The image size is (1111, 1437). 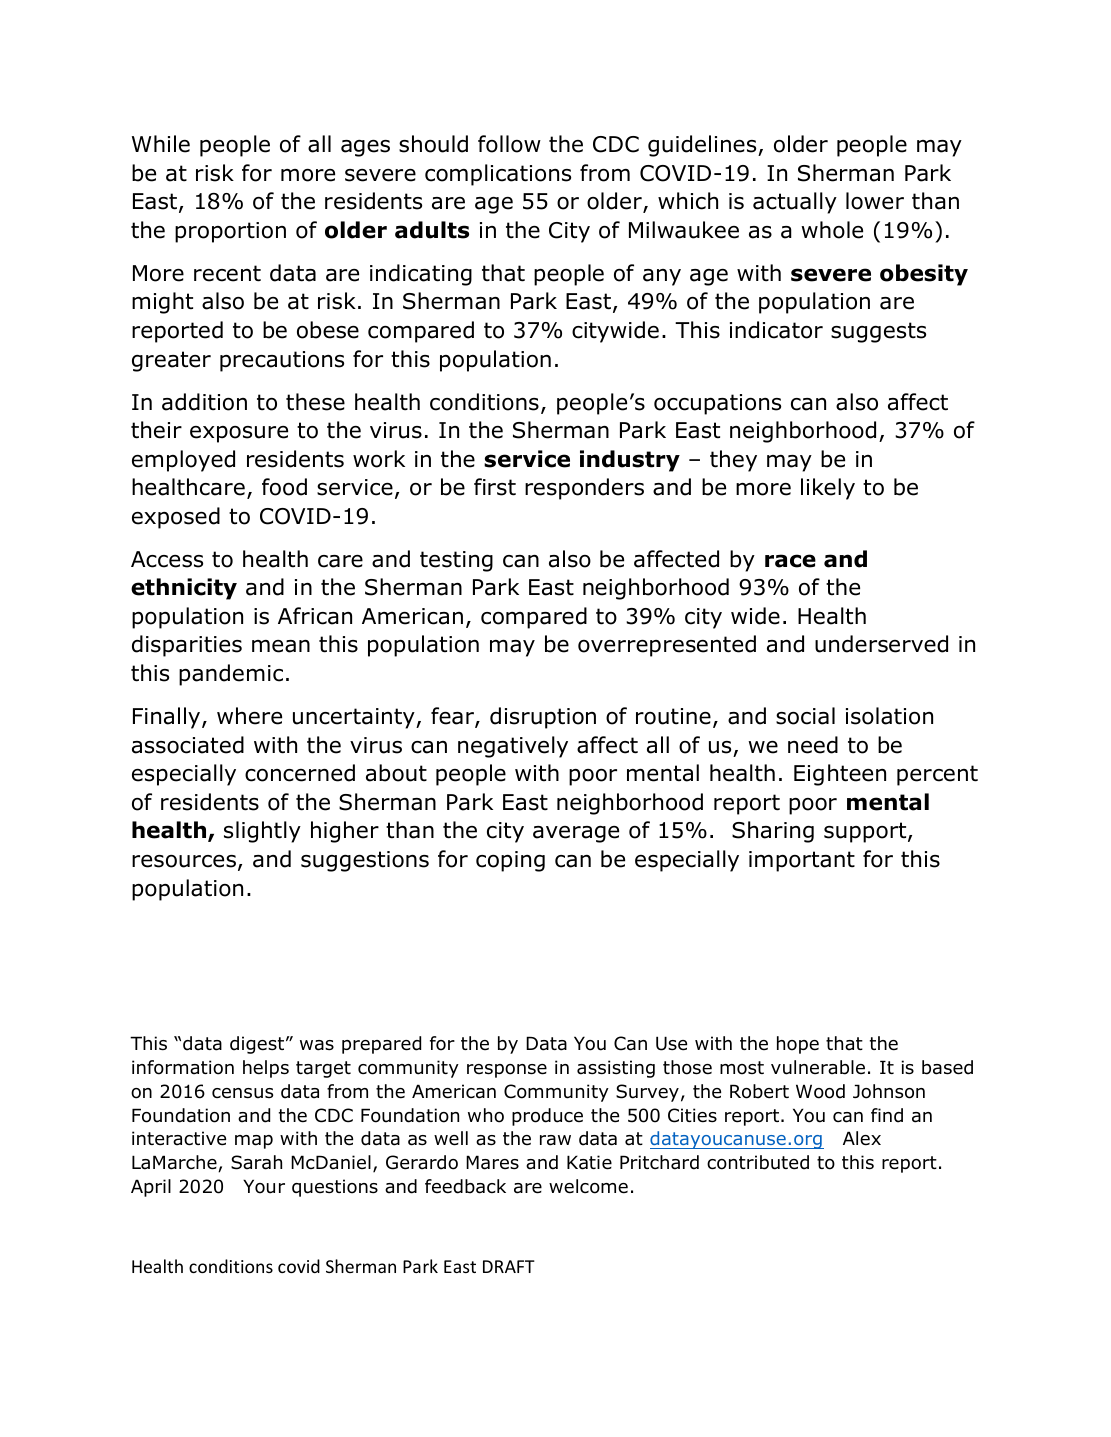 What do you see at coordinates (264, 1186) in the screenshot?
I see `Your` at bounding box center [264, 1186].
